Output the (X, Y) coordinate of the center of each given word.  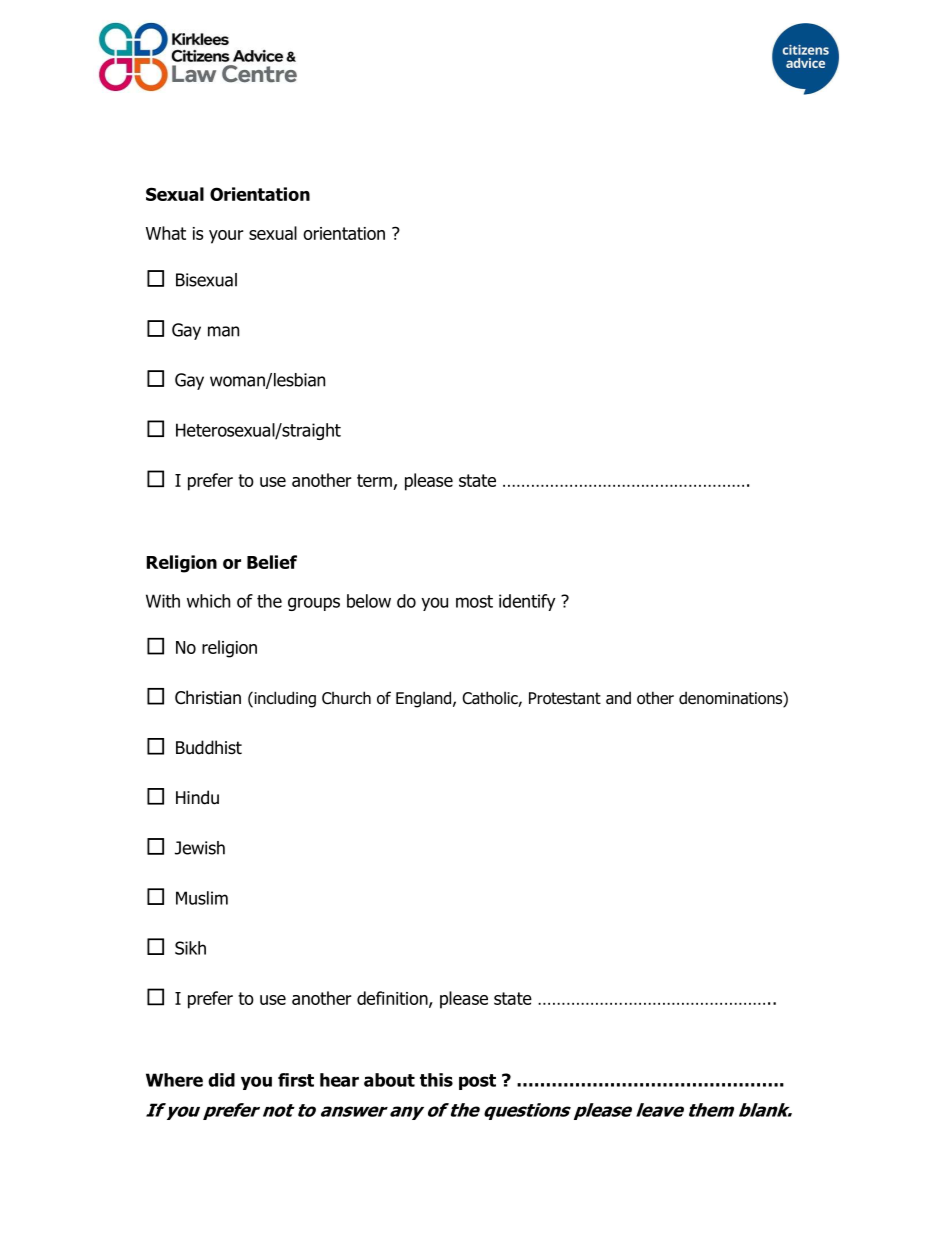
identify (527, 602)
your (226, 237)
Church (346, 698)
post (477, 1082)
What (166, 233)
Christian (208, 697)
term (374, 480)
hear (339, 1080)
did (221, 1080)
